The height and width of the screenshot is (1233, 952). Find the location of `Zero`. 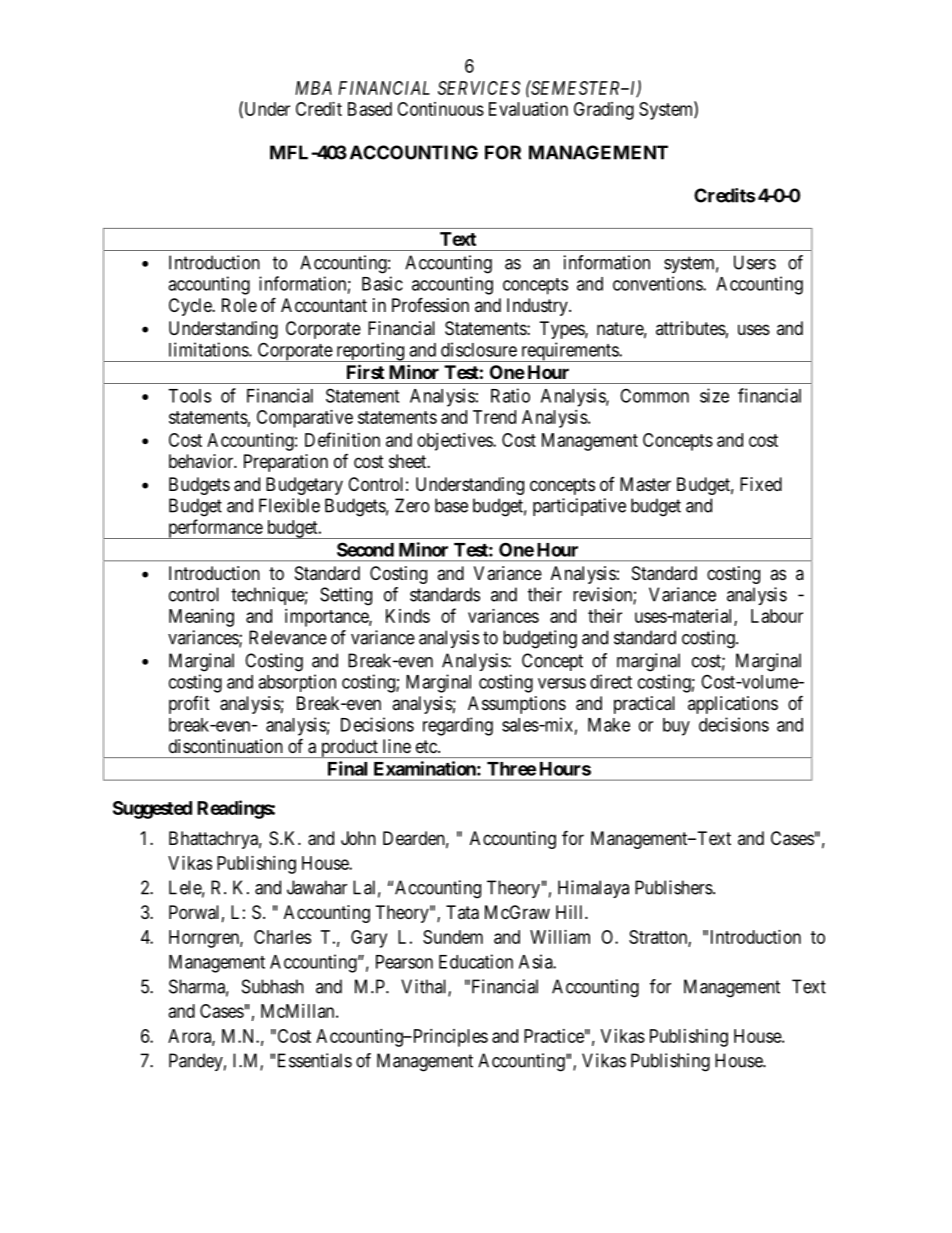

Zero is located at coordinates (412, 505).
